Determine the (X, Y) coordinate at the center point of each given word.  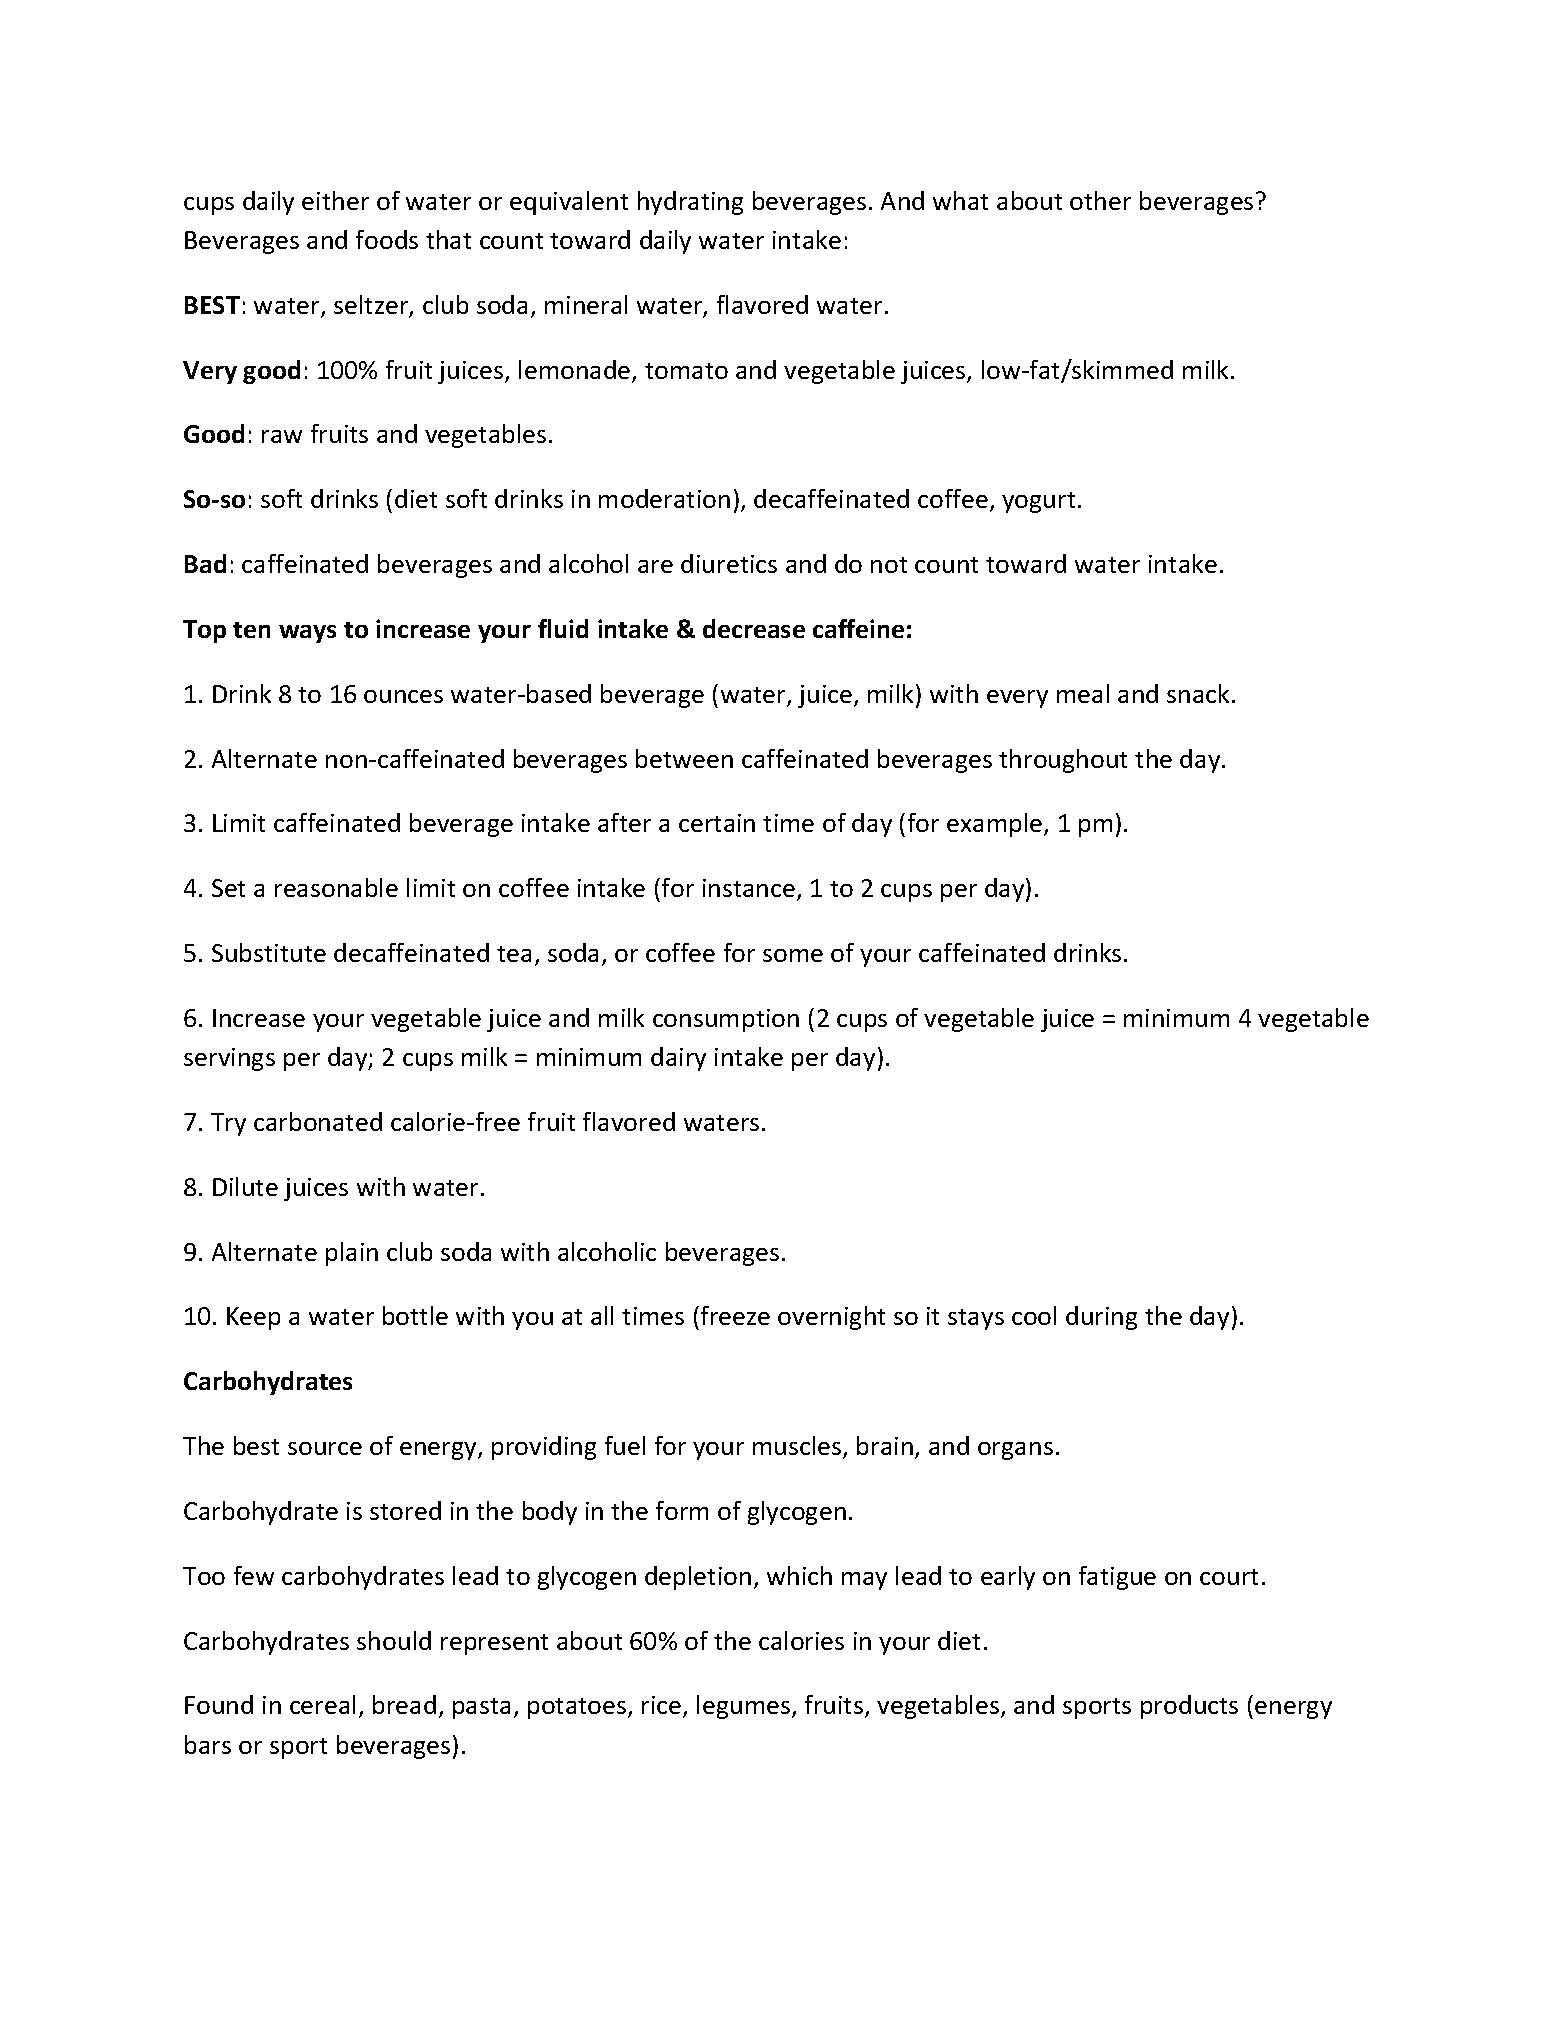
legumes (745, 1707)
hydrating (690, 203)
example (996, 825)
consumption (726, 1020)
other (1100, 200)
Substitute (269, 952)
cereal (322, 1704)
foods (387, 239)
